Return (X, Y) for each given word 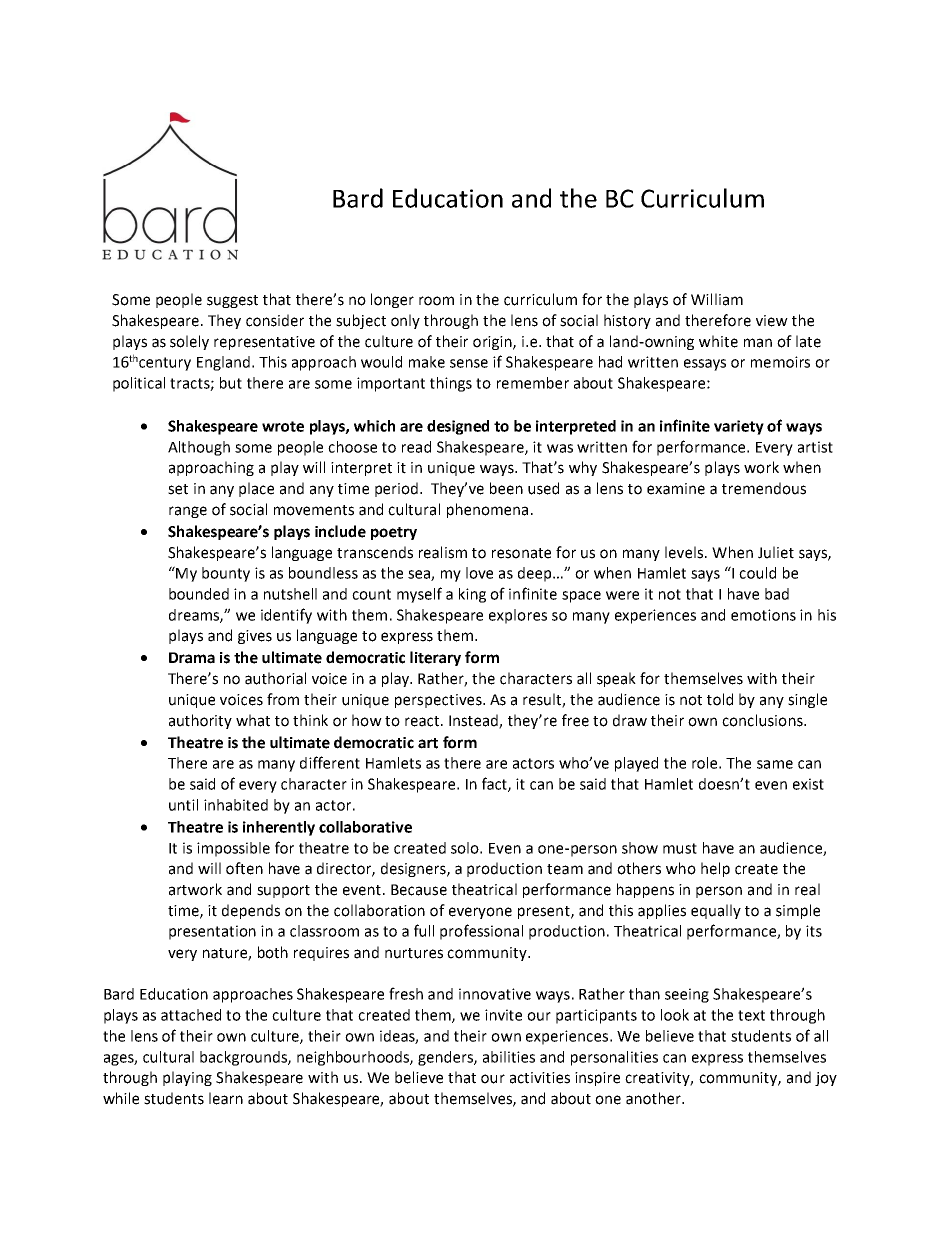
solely (189, 342)
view (772, 321)
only (405, 321)
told (720, 699)
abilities (509, 1057)
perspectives (439, 701)
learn (226, 1098)
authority (200, 721)
